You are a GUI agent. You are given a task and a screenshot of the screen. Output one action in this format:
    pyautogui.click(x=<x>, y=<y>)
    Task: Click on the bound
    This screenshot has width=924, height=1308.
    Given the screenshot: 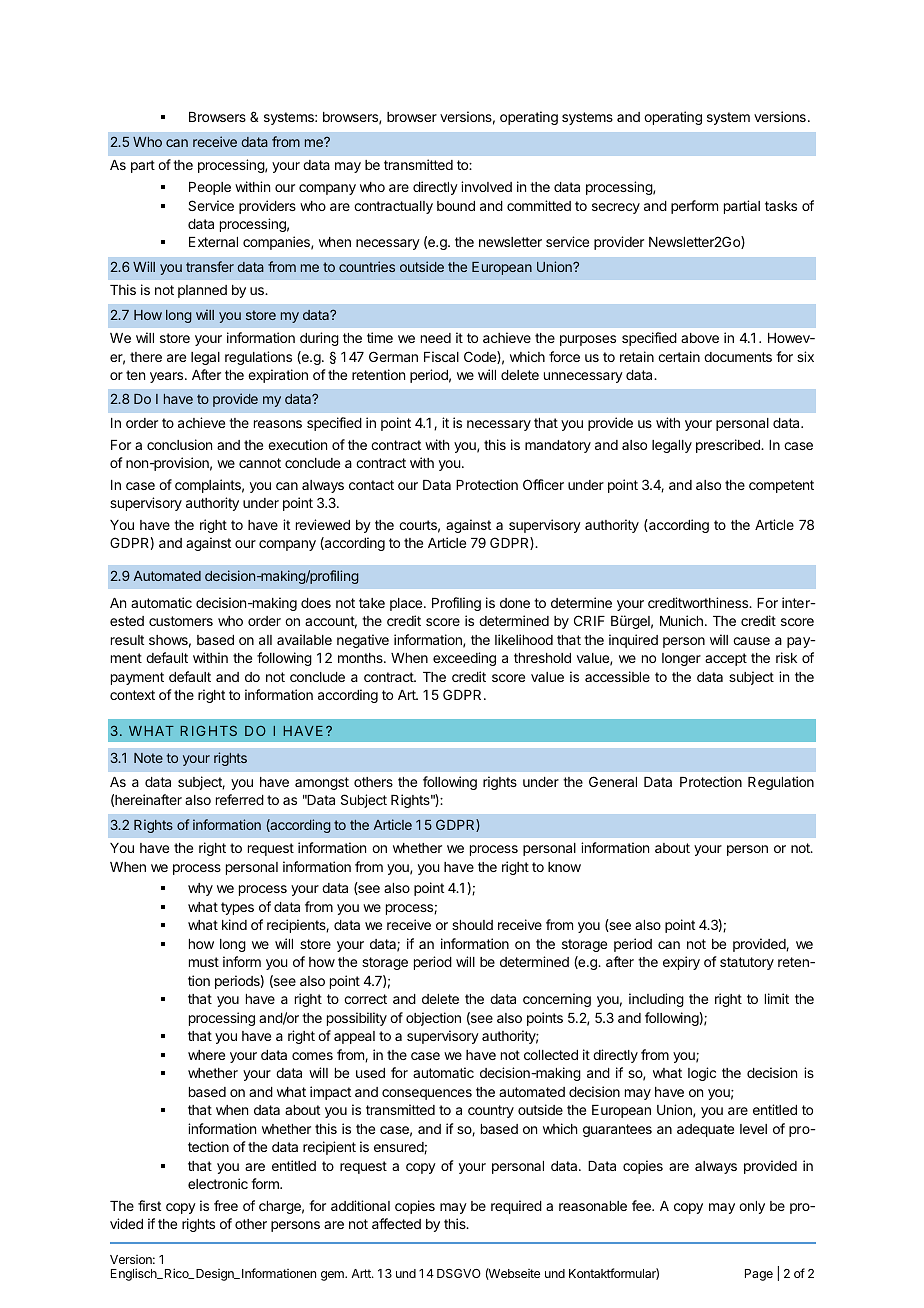 What is the action you would take?
    pyautogui.click(x=456, y=206)
